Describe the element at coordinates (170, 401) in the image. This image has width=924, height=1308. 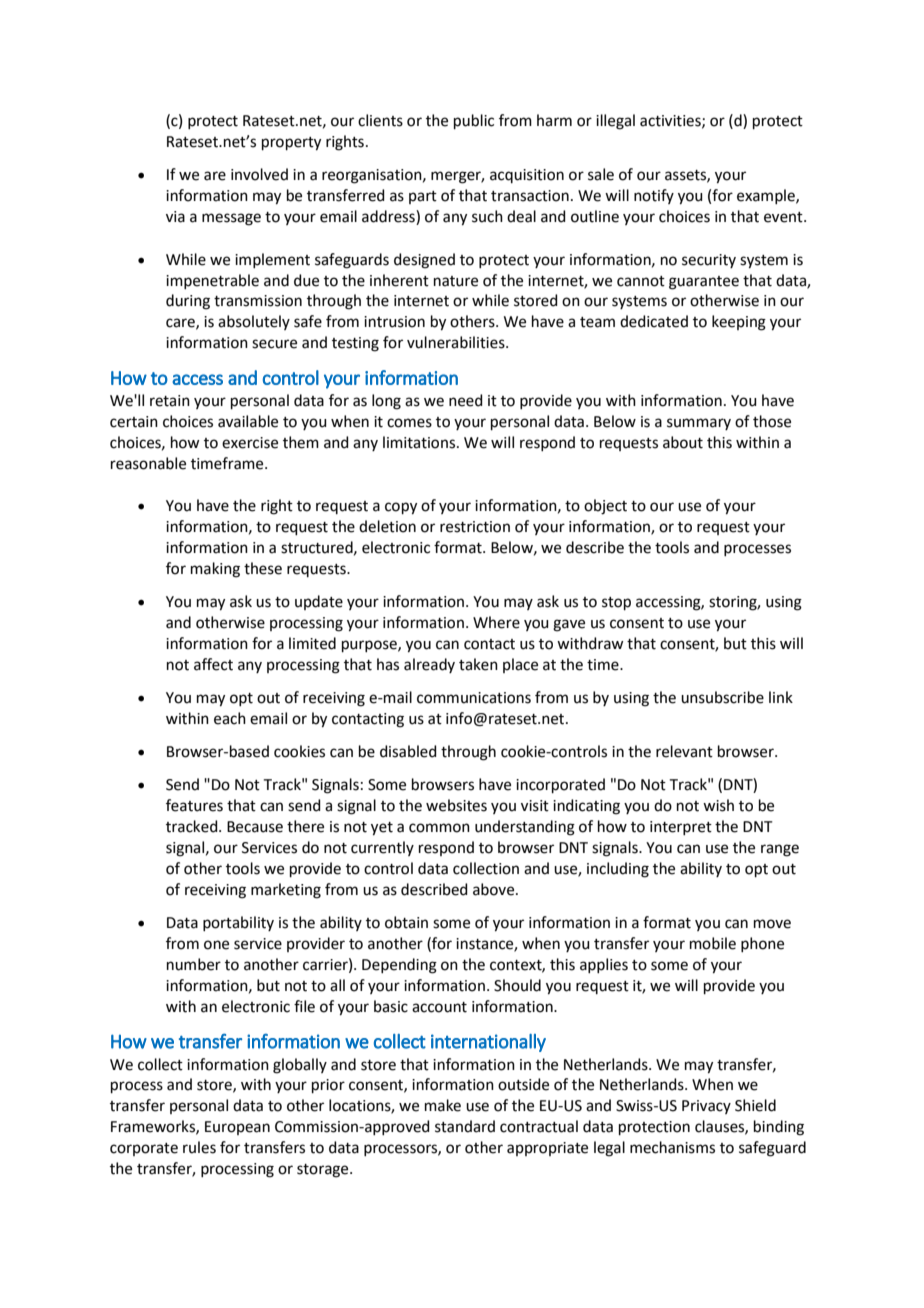
I see `retain` at that location.
